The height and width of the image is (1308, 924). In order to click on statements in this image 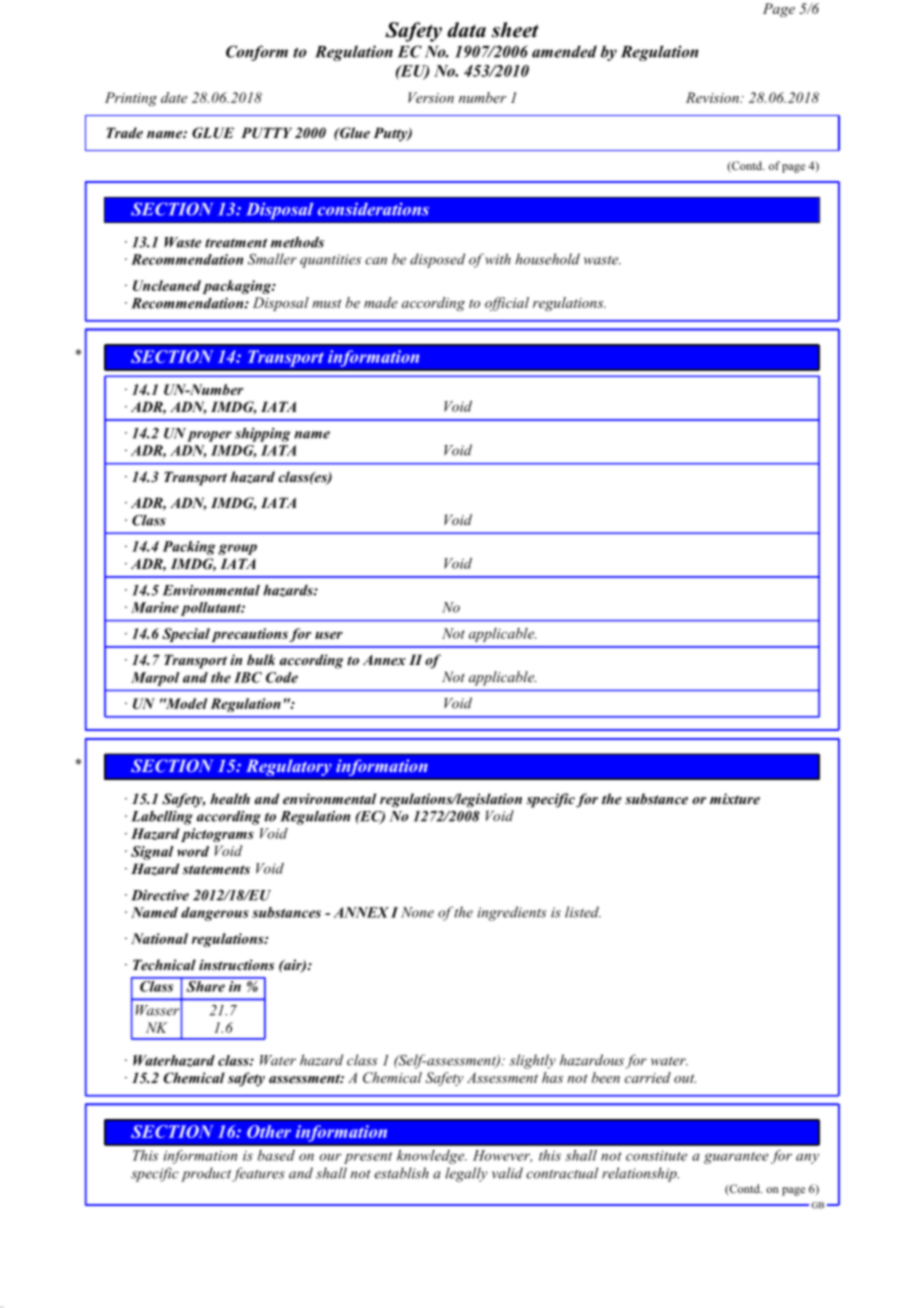, I will do `click(216, 869)`.
